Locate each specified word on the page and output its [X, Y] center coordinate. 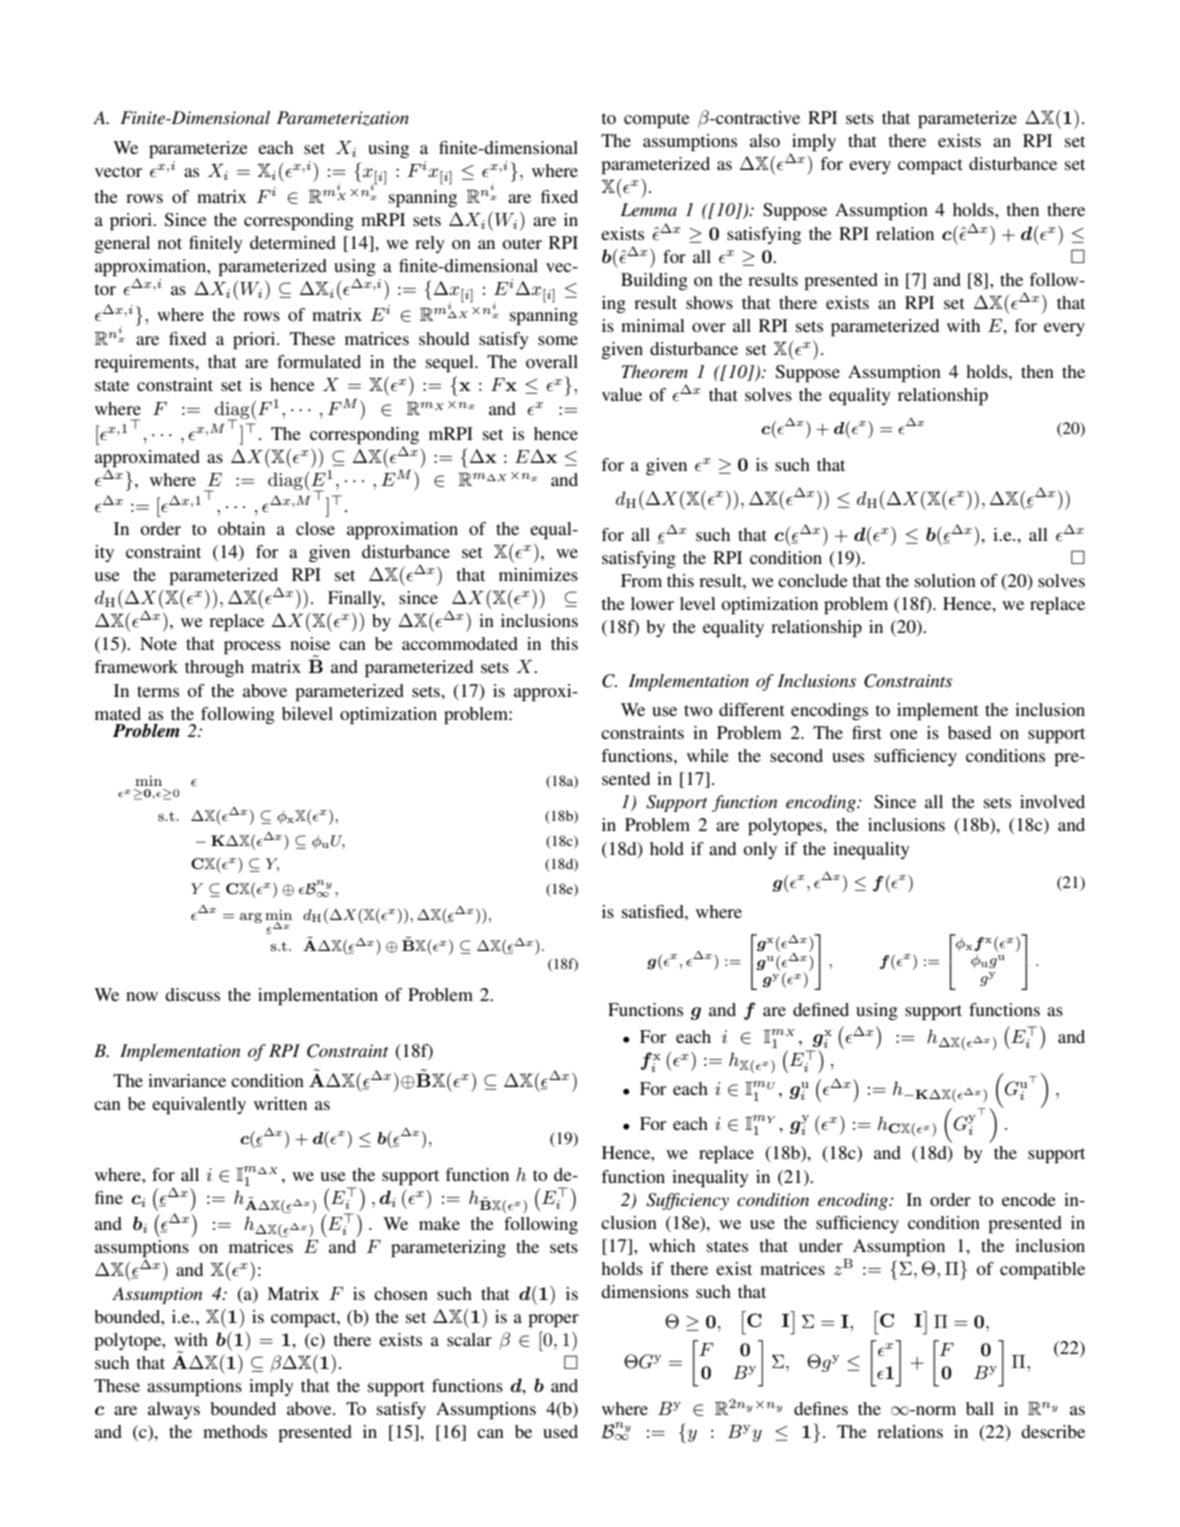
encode [1029, 1199]
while [708, 755]
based [969, 732]
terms [158, 691]
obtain [241, 528]
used [560, 1431]
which [672, 1245]
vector [118, 171]
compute [657, 121]
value [622, 394]
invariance [187, 1080]
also [765, 140]
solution [945, 580]
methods [235, 1431]
